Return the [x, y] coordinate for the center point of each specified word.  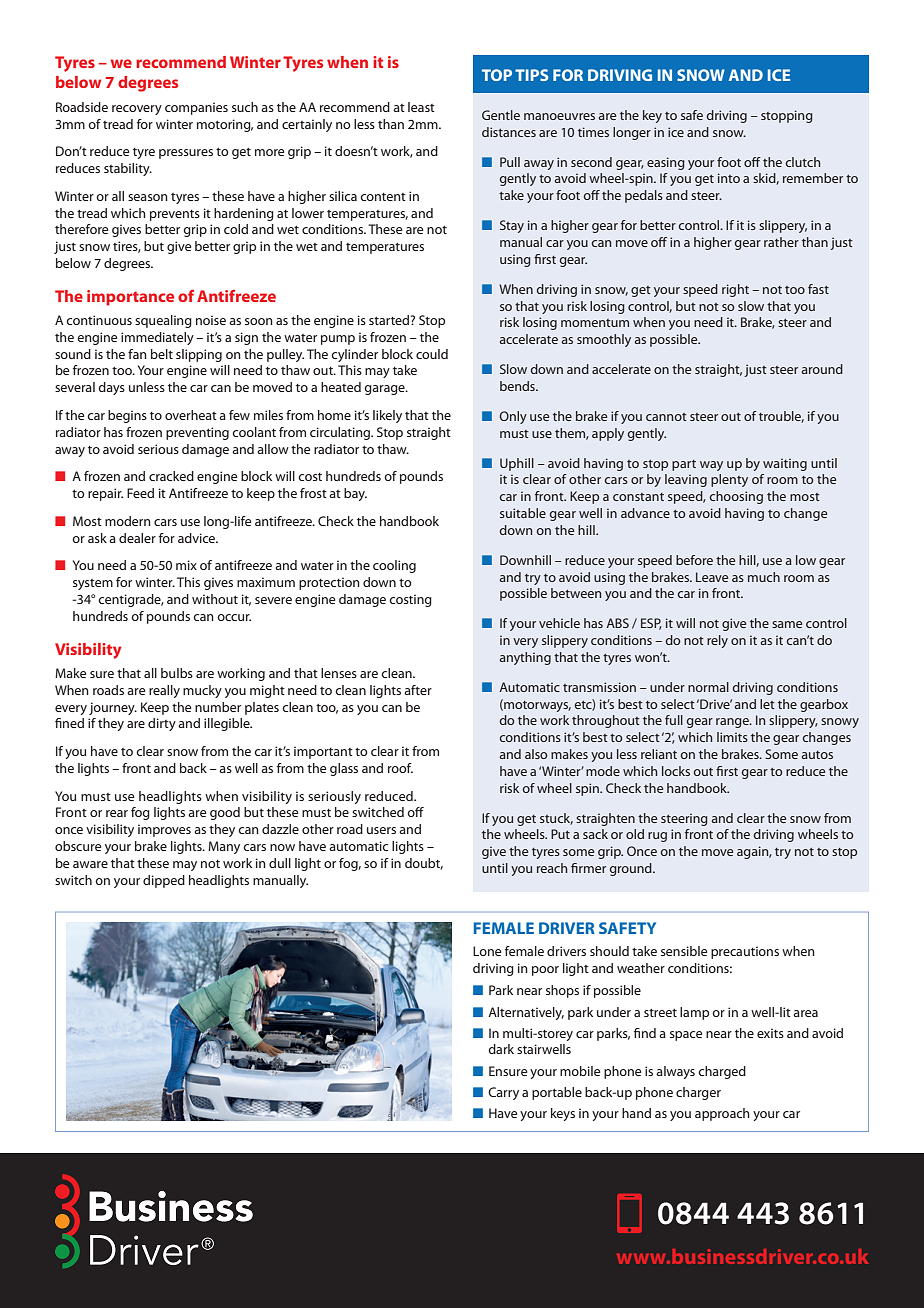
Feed [140, 493]
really [164, 691]
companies [196, 108]
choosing [736, 497]
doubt [424, 864]
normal [708, 687]
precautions [745, 952]
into [729, 178]
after [418, 690]
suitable [523, 513]
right [735, 290]
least [421, 107]
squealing [163, 321]
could [432, 354]
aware [90, 864]
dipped [164, 881]
